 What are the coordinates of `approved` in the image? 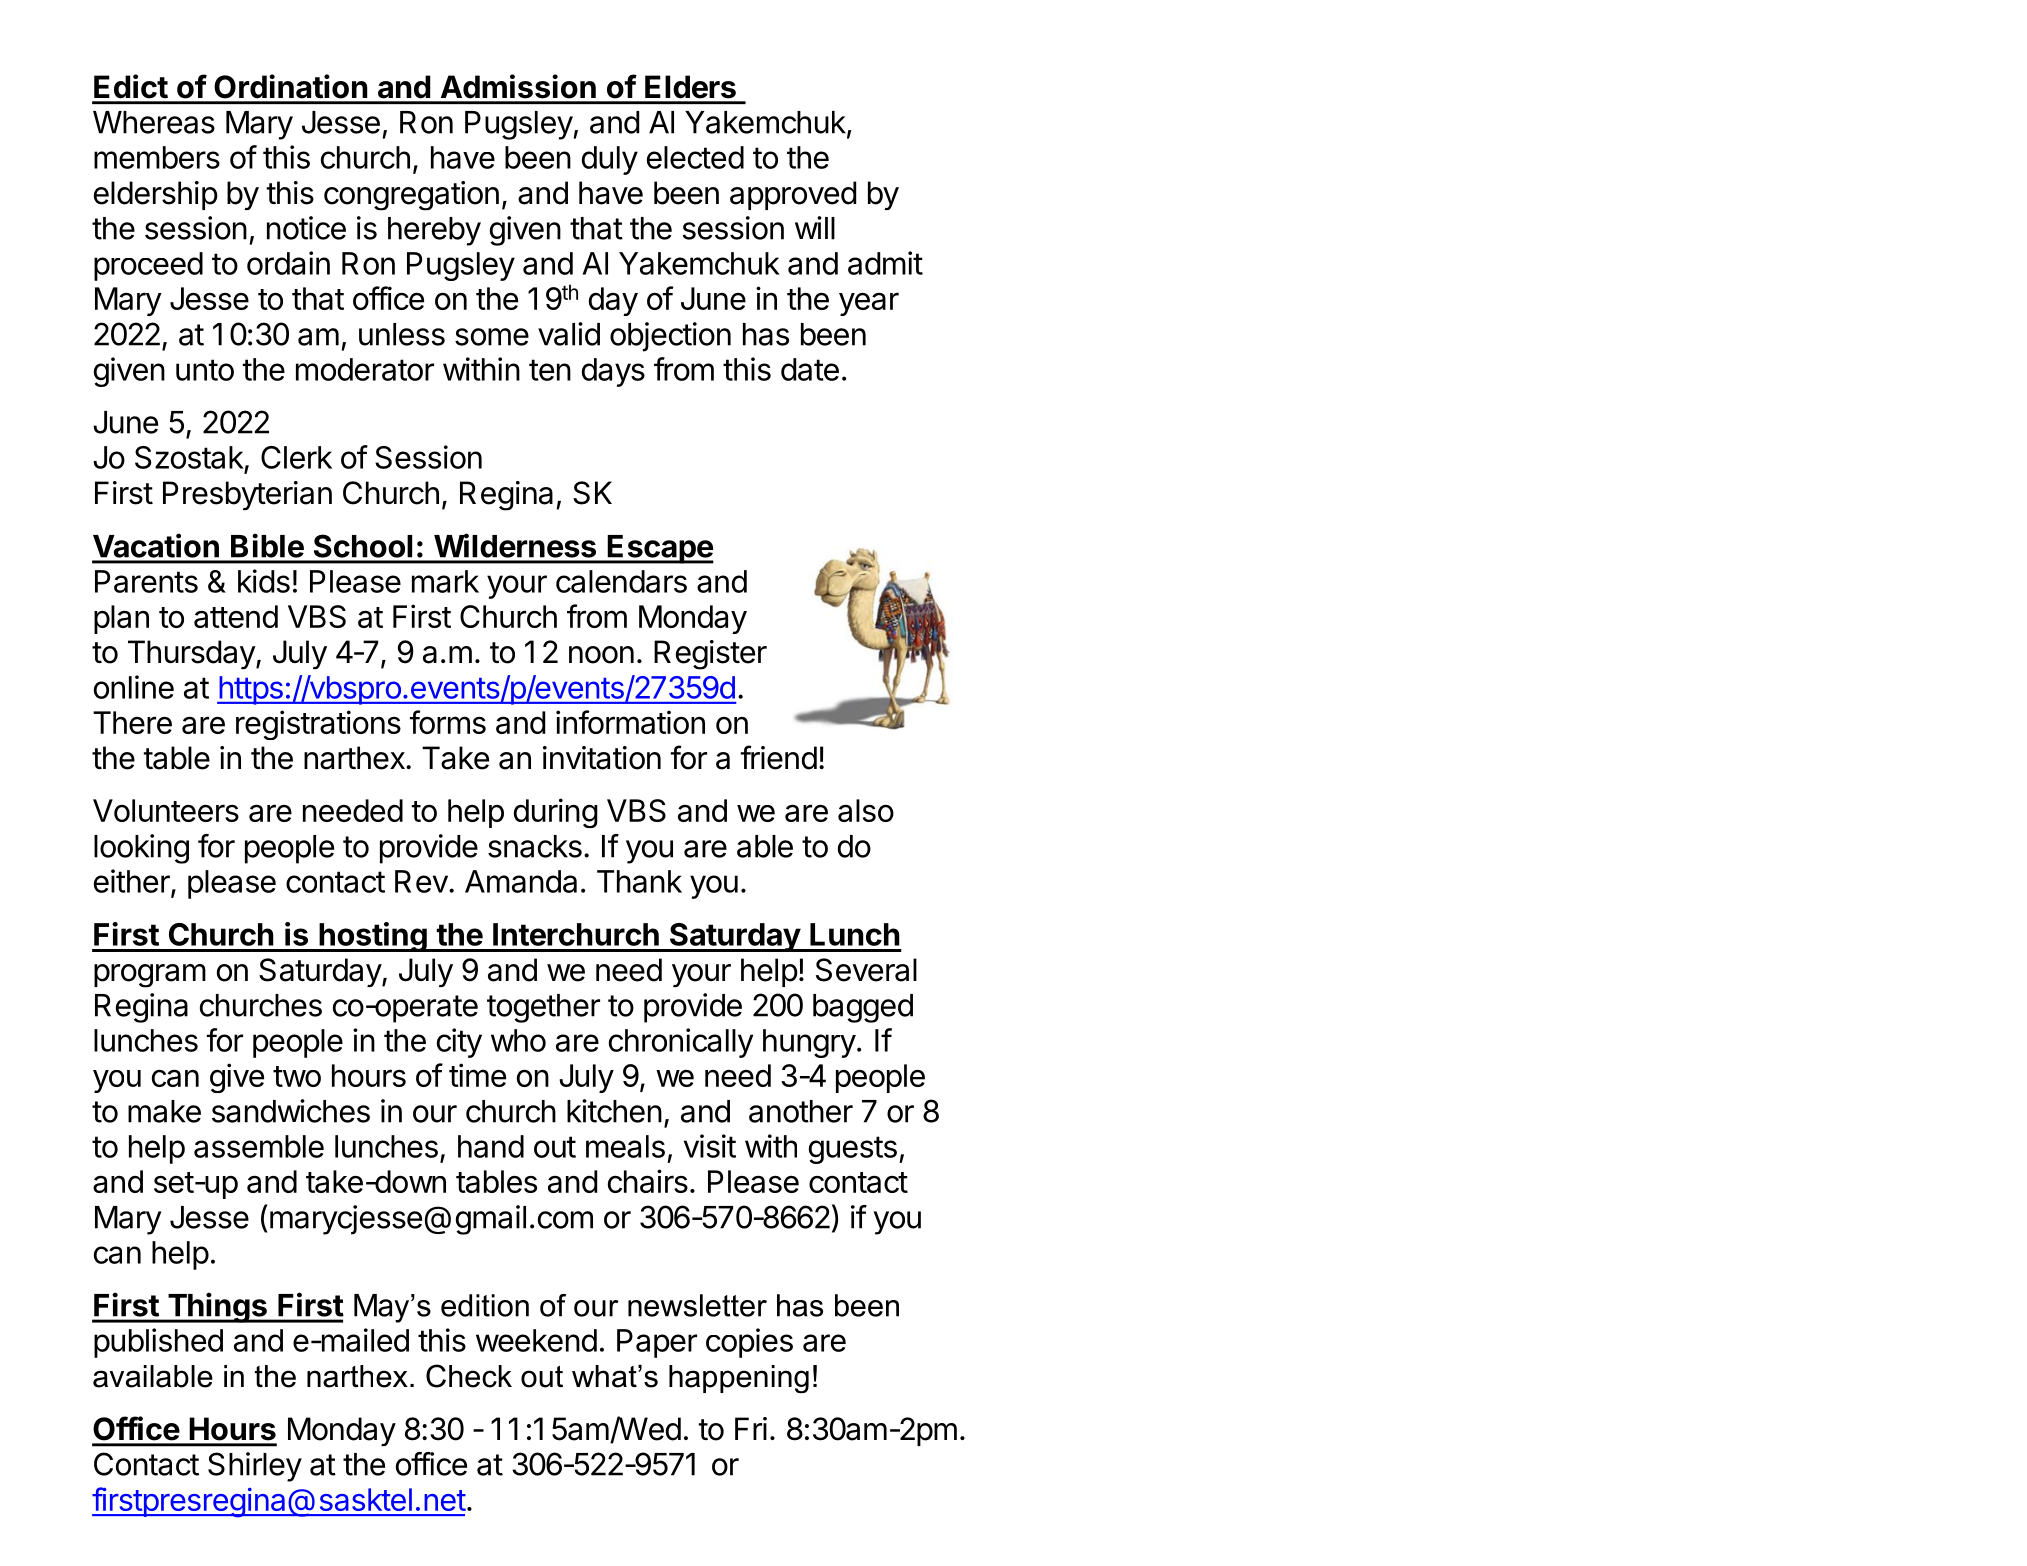 It's located at (793, 195).
